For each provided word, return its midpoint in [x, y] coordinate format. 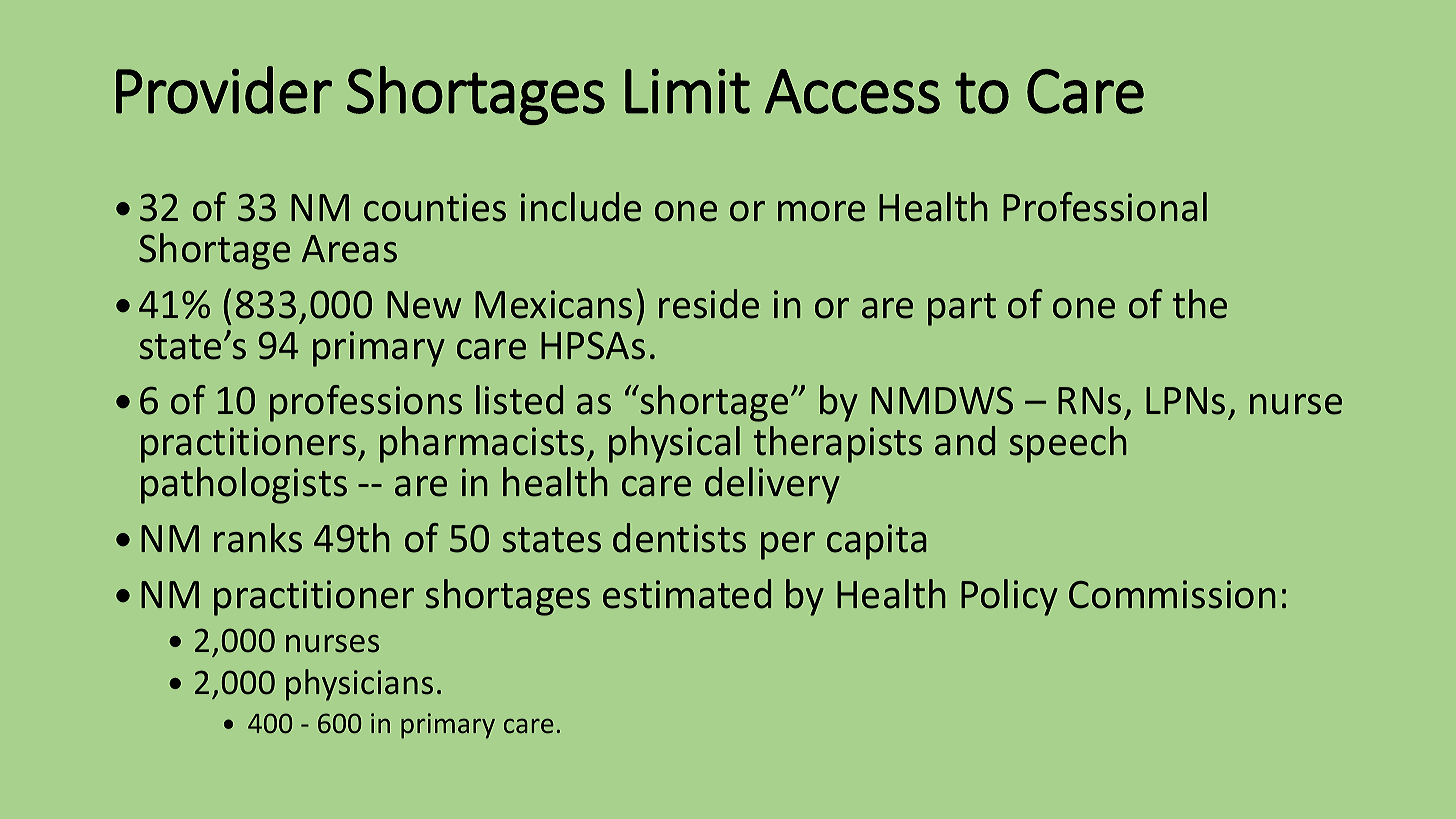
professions [366, 403]
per [788, 546]
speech [1068, 444]
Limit [687, 91]
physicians [359, 685]
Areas [349, 249]
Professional [1105, 207]
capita [877, 542]
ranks [258, 538]
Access [852, 91]
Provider [224, 90]
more [821, 211]
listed [519, 400]
